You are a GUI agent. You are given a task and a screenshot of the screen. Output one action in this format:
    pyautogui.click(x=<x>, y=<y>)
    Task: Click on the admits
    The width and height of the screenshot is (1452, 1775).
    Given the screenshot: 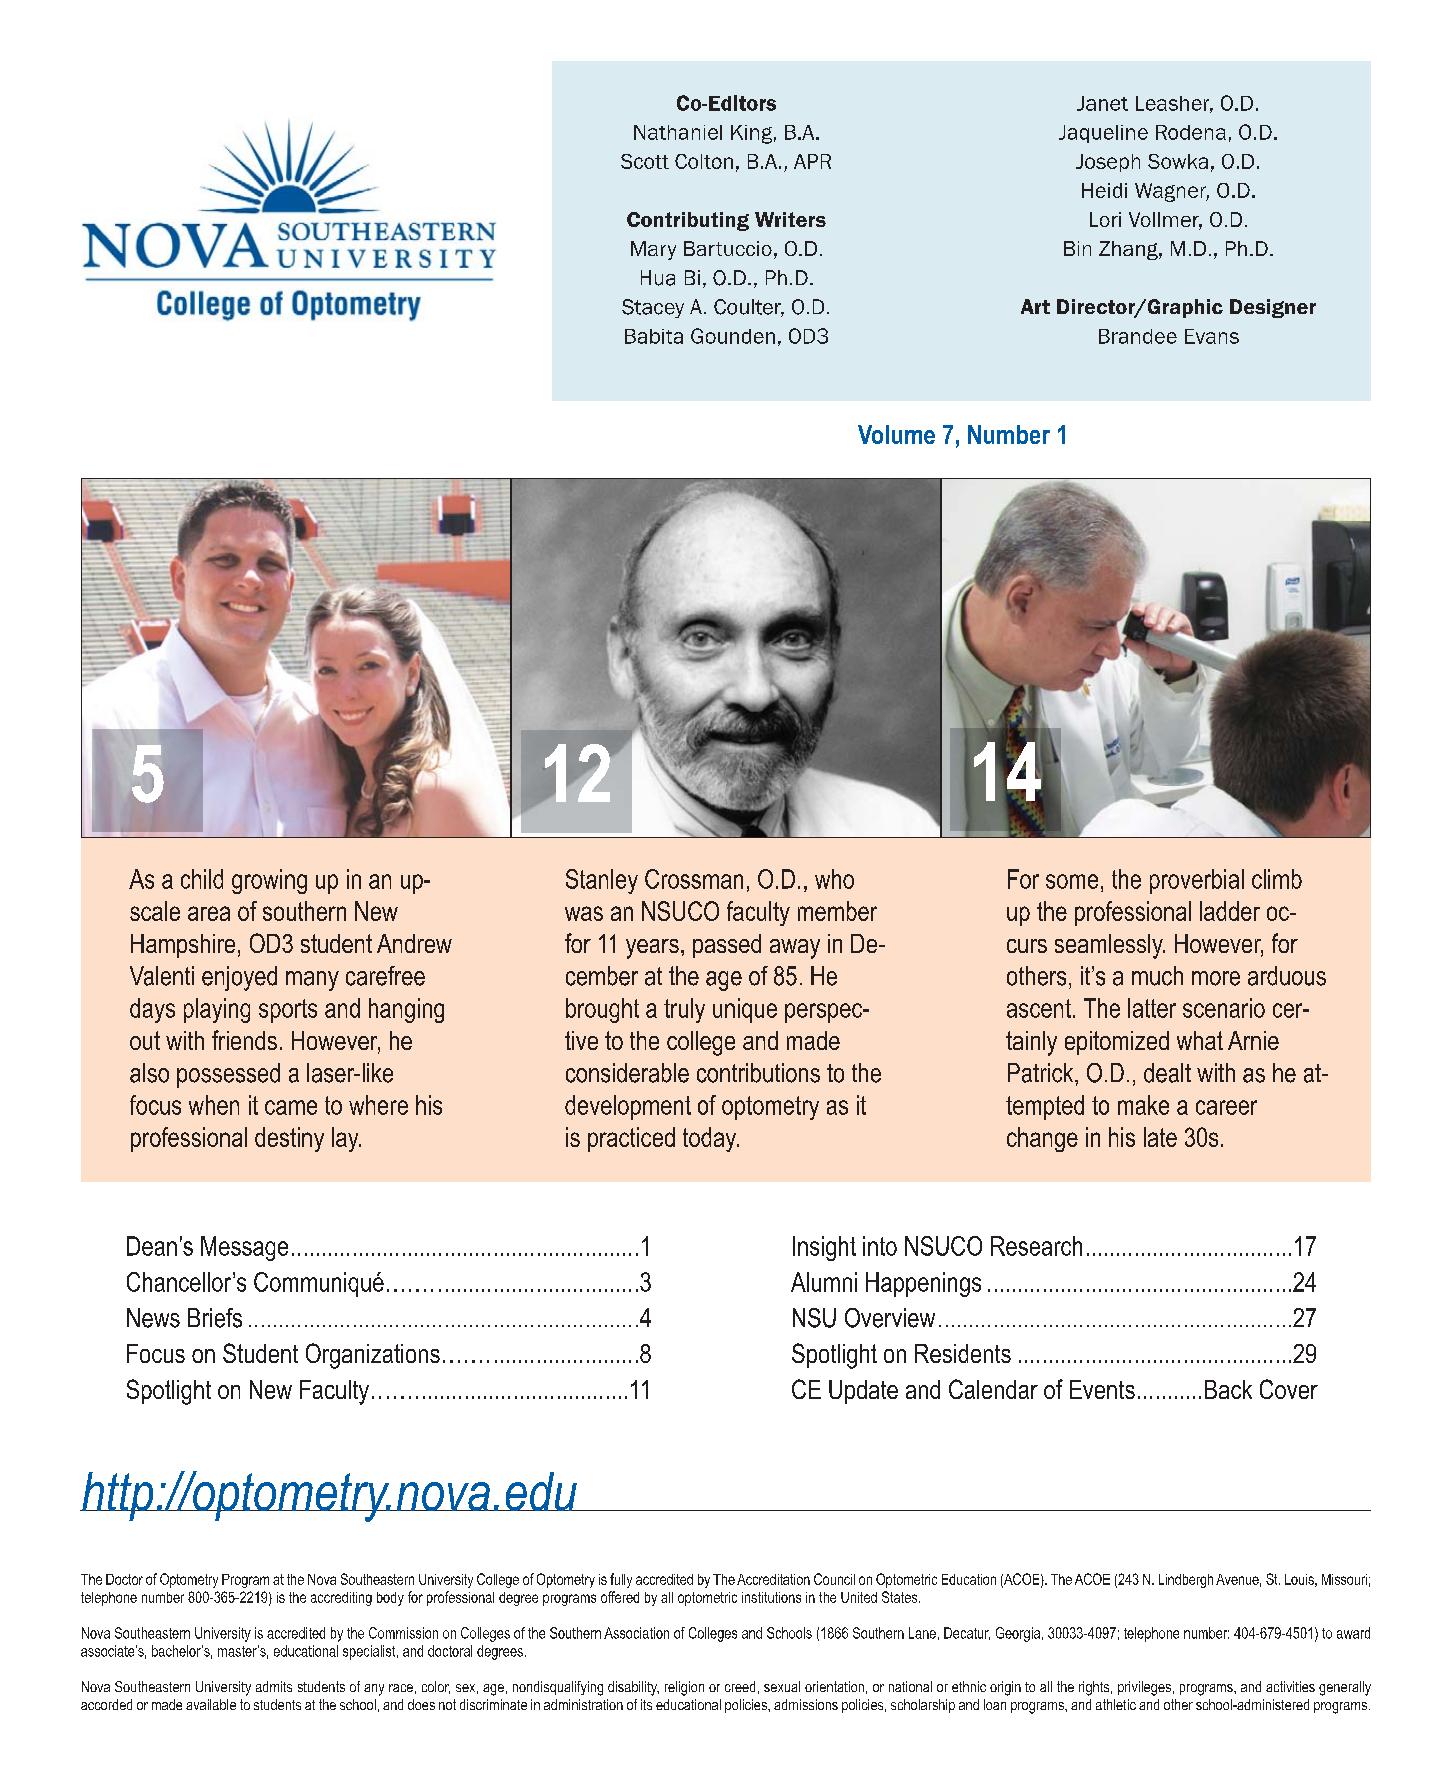 What is the action you would take?
    pyautogui.click(x=274, y=1686)
